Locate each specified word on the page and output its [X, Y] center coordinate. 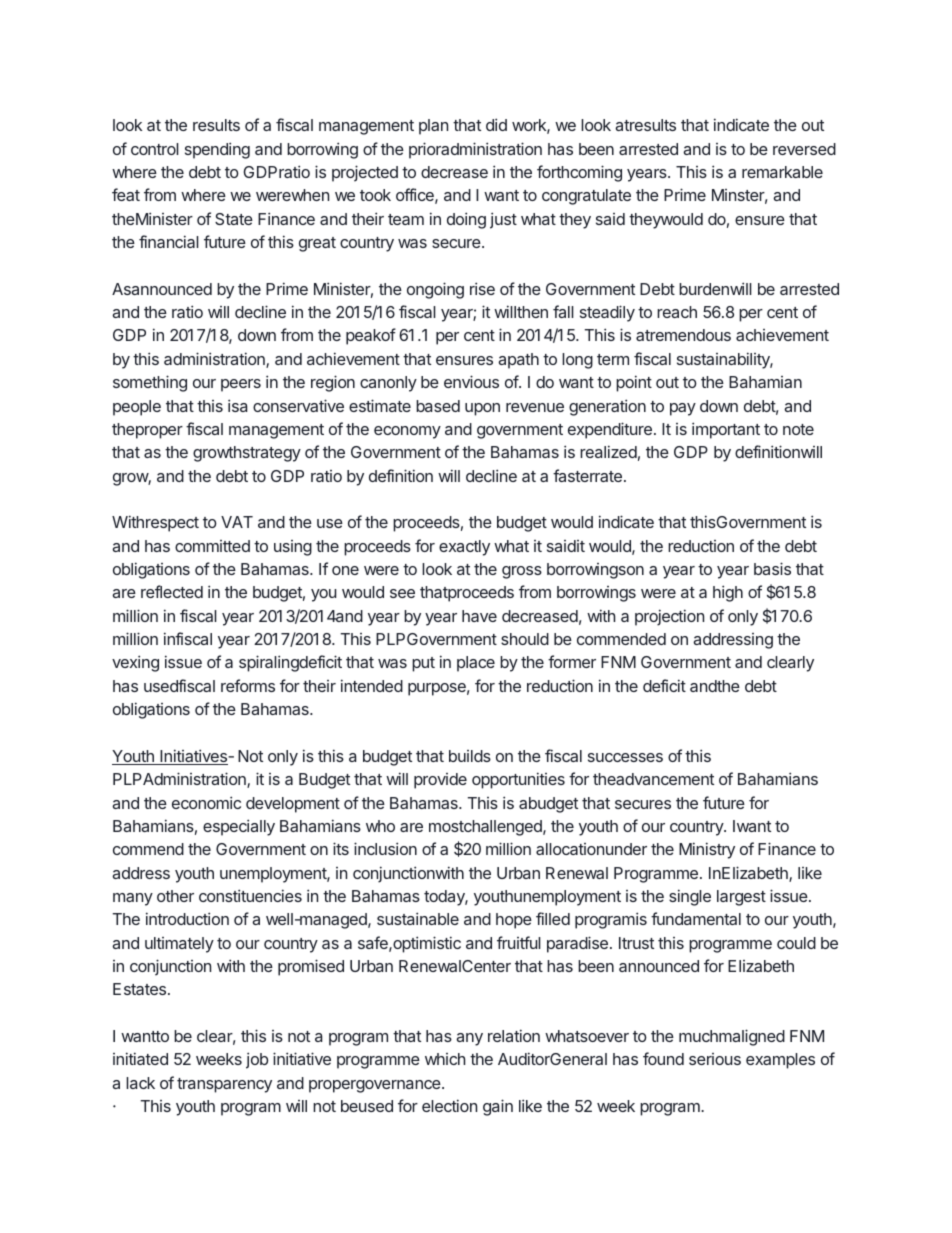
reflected [172, 591]
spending [217, 150]
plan [433, 127]
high [728, 593]
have [479, 616]
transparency [224, 1085]
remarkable [782, 172]
